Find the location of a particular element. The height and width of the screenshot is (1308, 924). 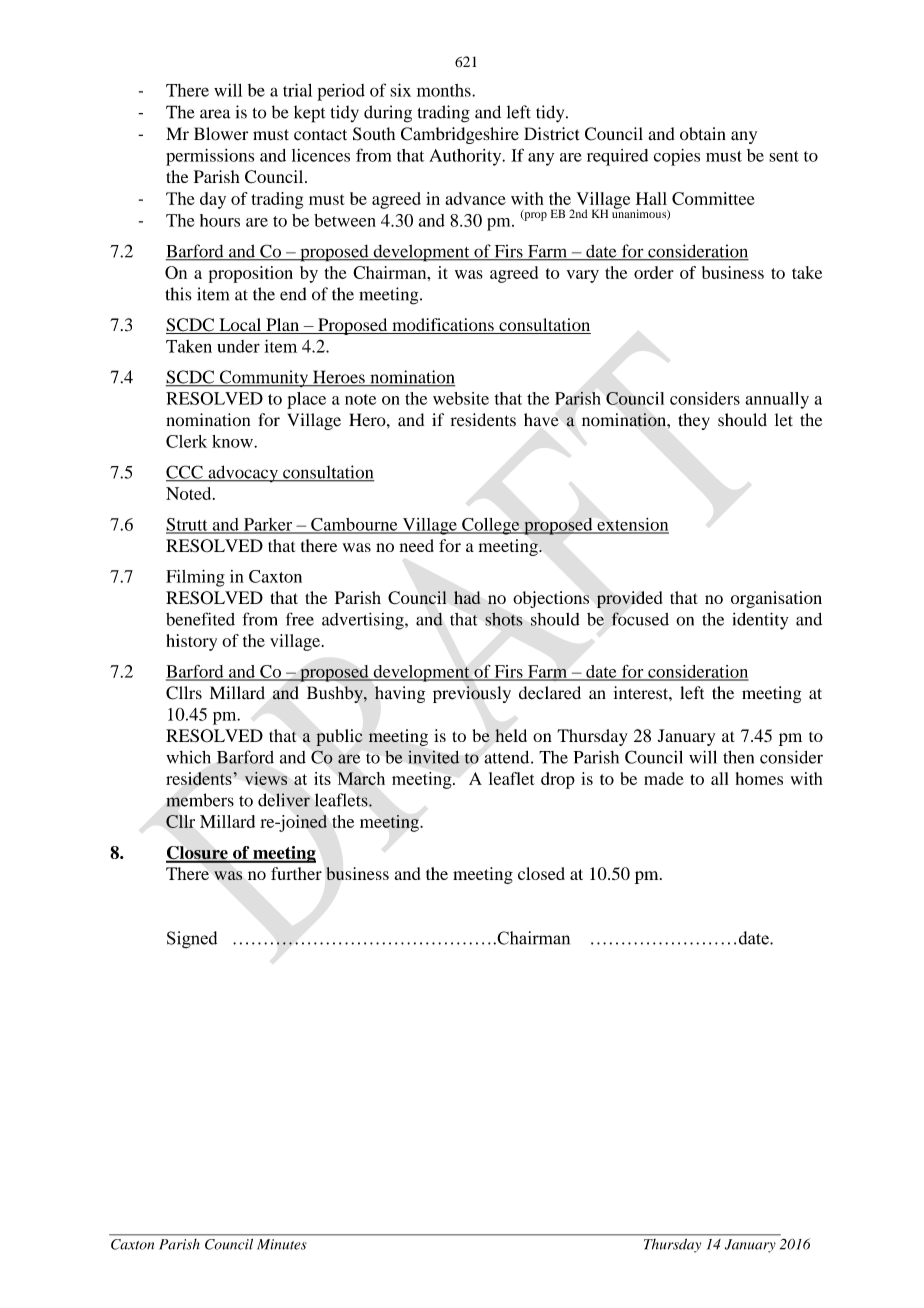

they is located at coordinates (694, 421).
